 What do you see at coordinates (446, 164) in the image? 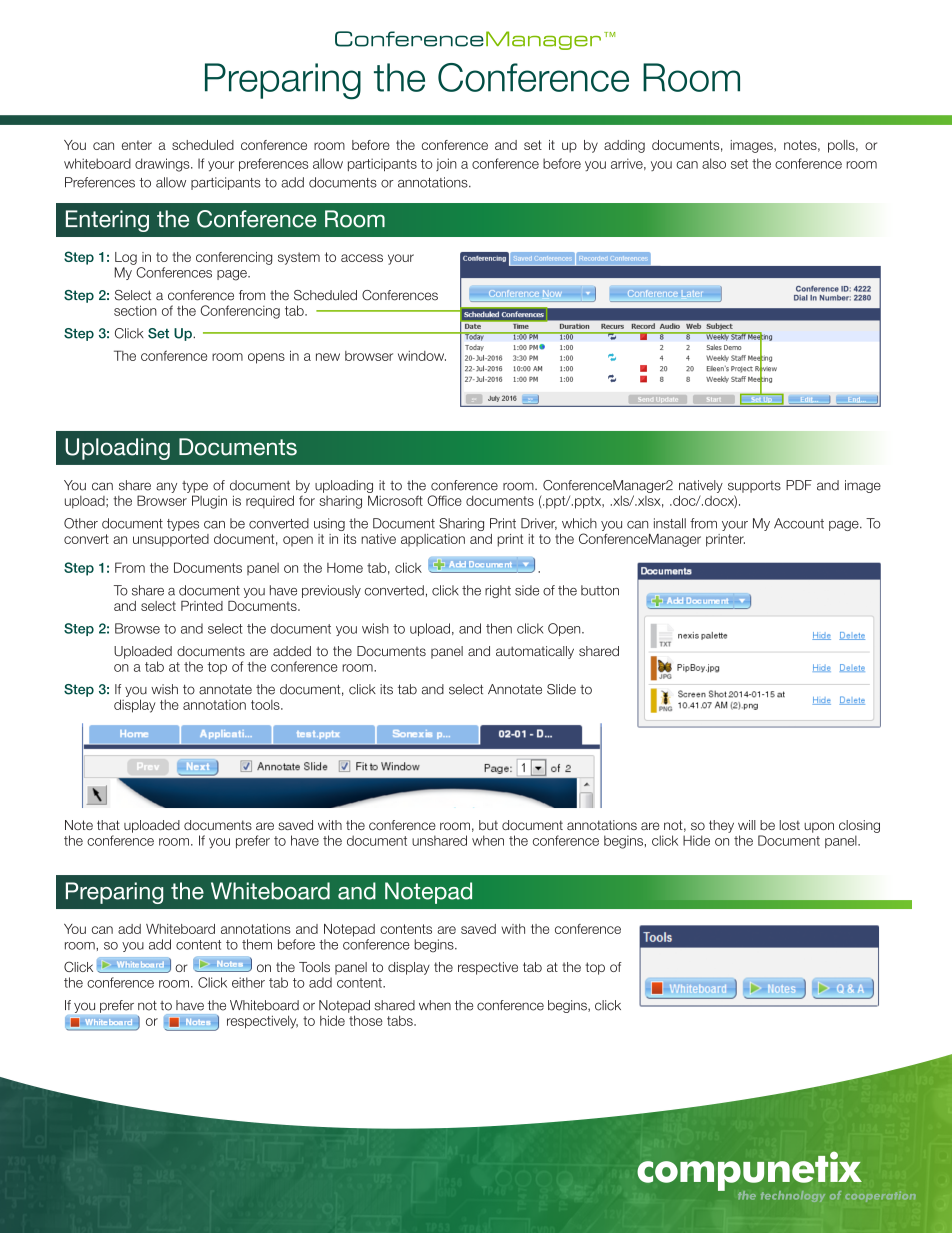
I see `join` at bounding box center [446, 164].
